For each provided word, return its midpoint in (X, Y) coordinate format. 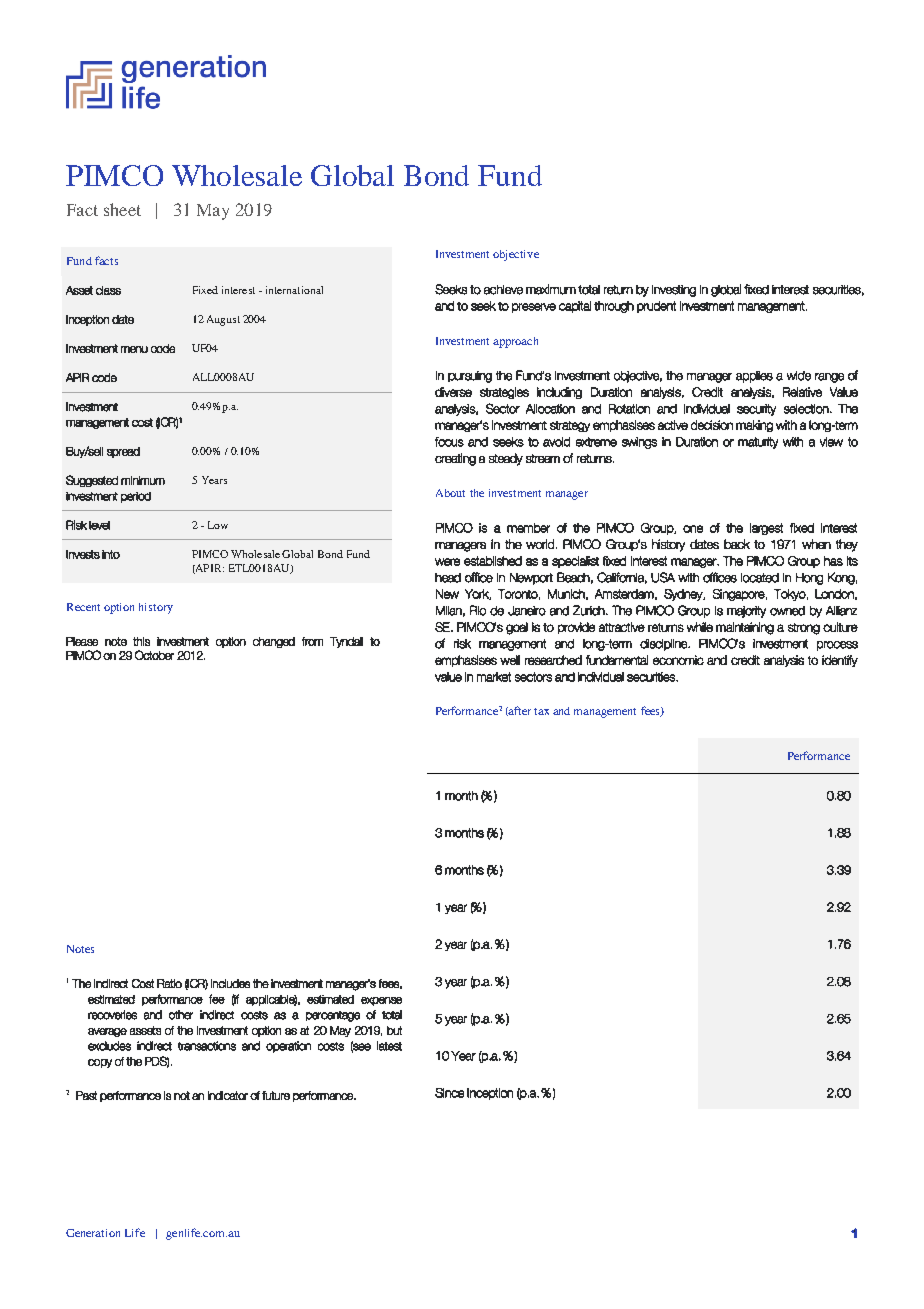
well (510, 660)
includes (230, 983)
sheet (122, 209)
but (394, 1030)
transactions (207, 1046)
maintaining (745, 628)
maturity (758, 443)
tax (541, 711)
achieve (503, 290)
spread (123, 452)
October (154, 655)
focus (449, 442)
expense (381, 1001)
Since (449, 1093)
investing (674, 291)
